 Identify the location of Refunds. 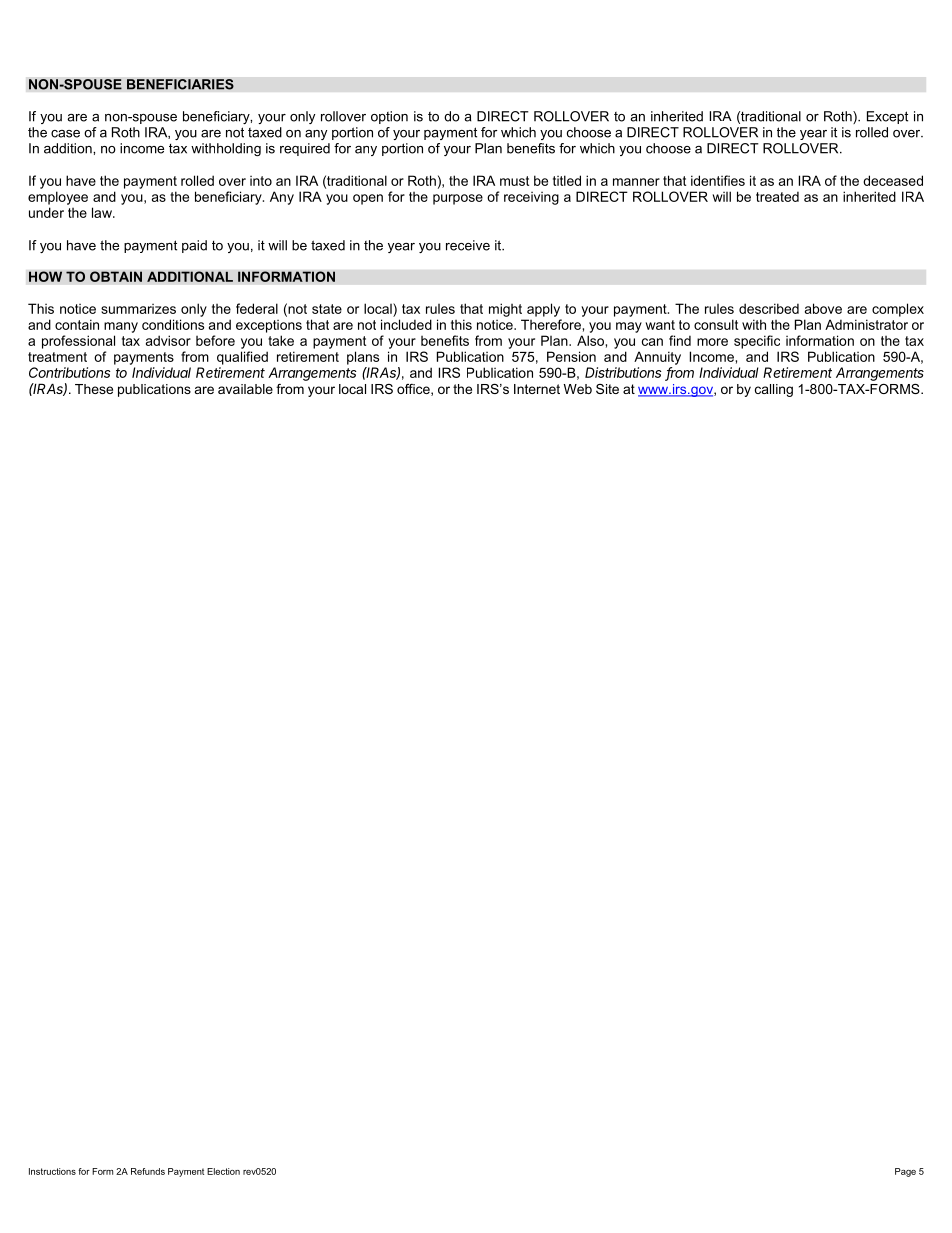
(148, 1171).
